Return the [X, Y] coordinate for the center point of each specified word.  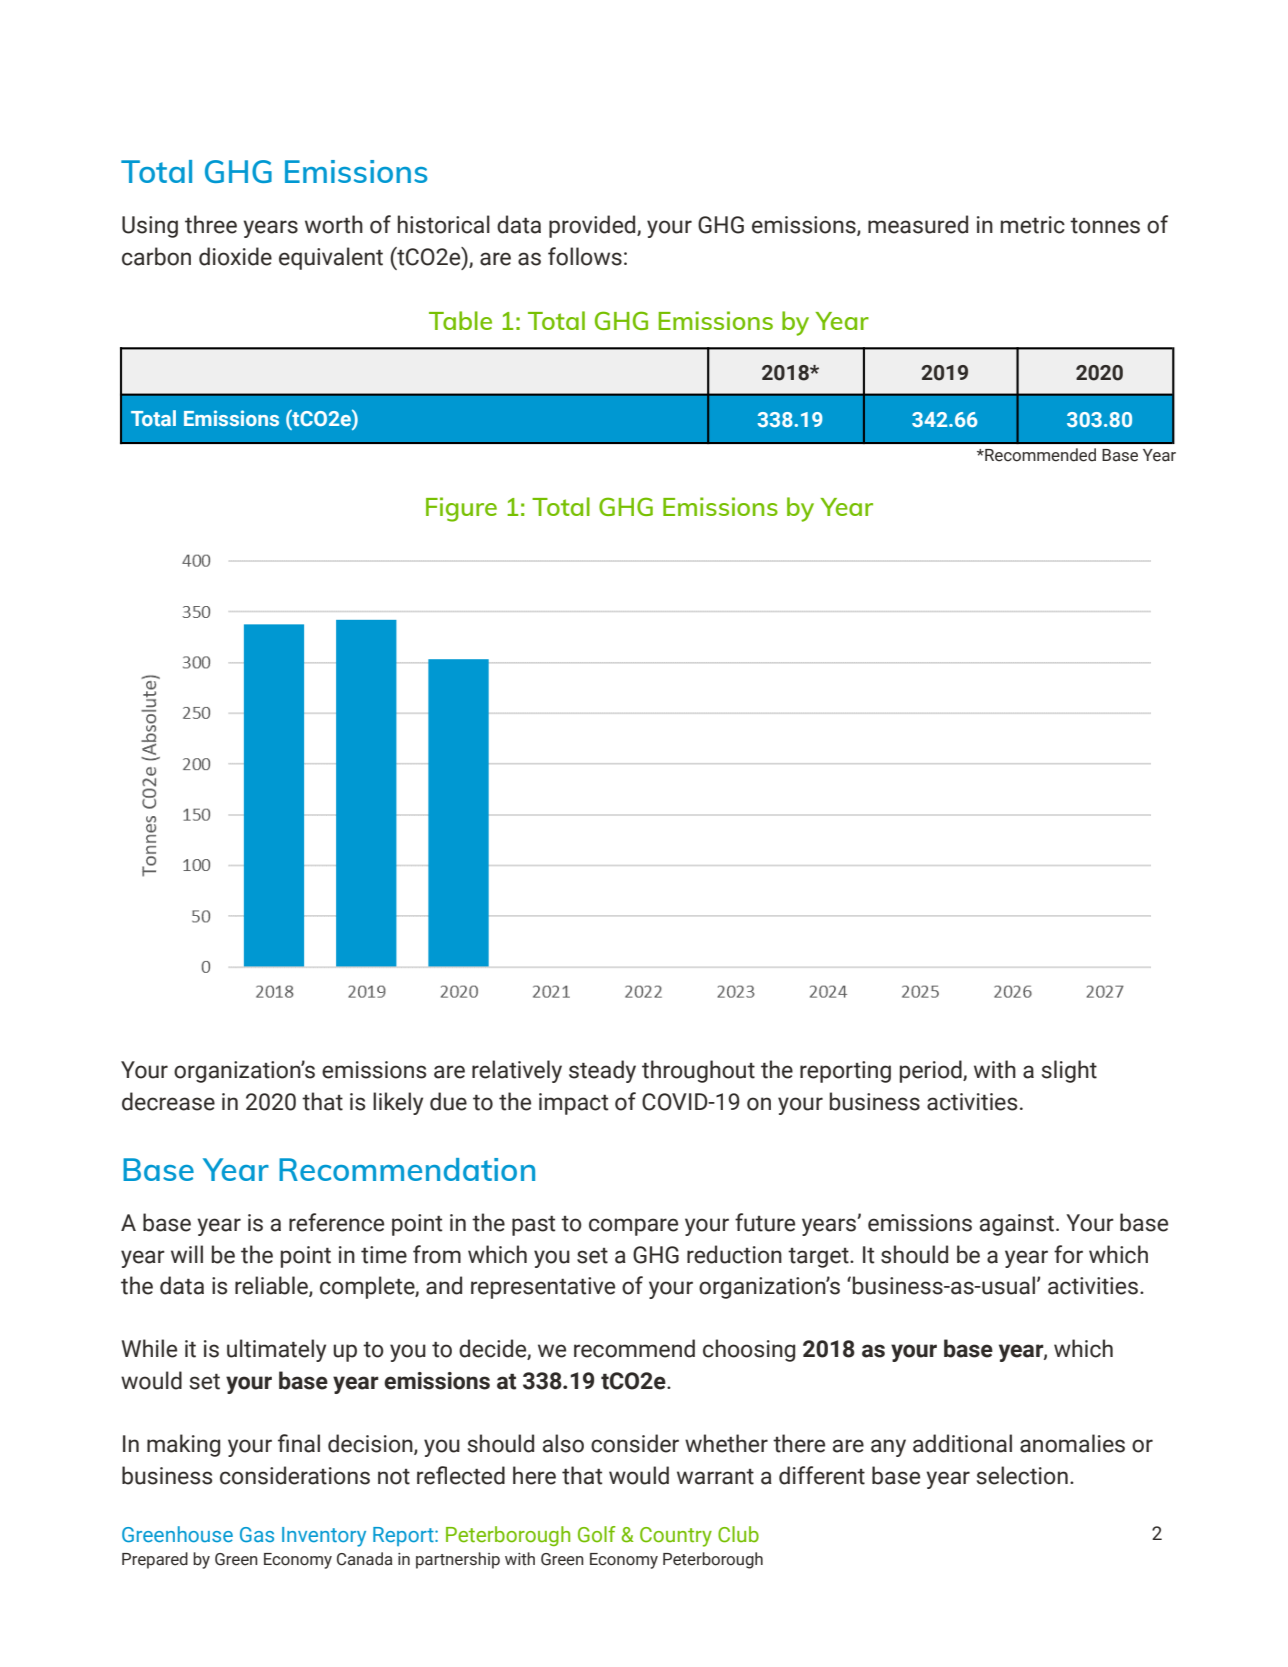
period [932, 1071]
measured [918, 224]
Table [460, 320]
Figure [461, 509]
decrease [168, 1101]
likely [398, 1103]
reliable [272, 1286]
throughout [698, 1071]
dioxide [235, 256]
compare [633, 1227]
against [1018, 1225]
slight [1069, 1071]
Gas [257, 1534]
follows [585, 256]
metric [1033, 225]
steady [602, 1071]
